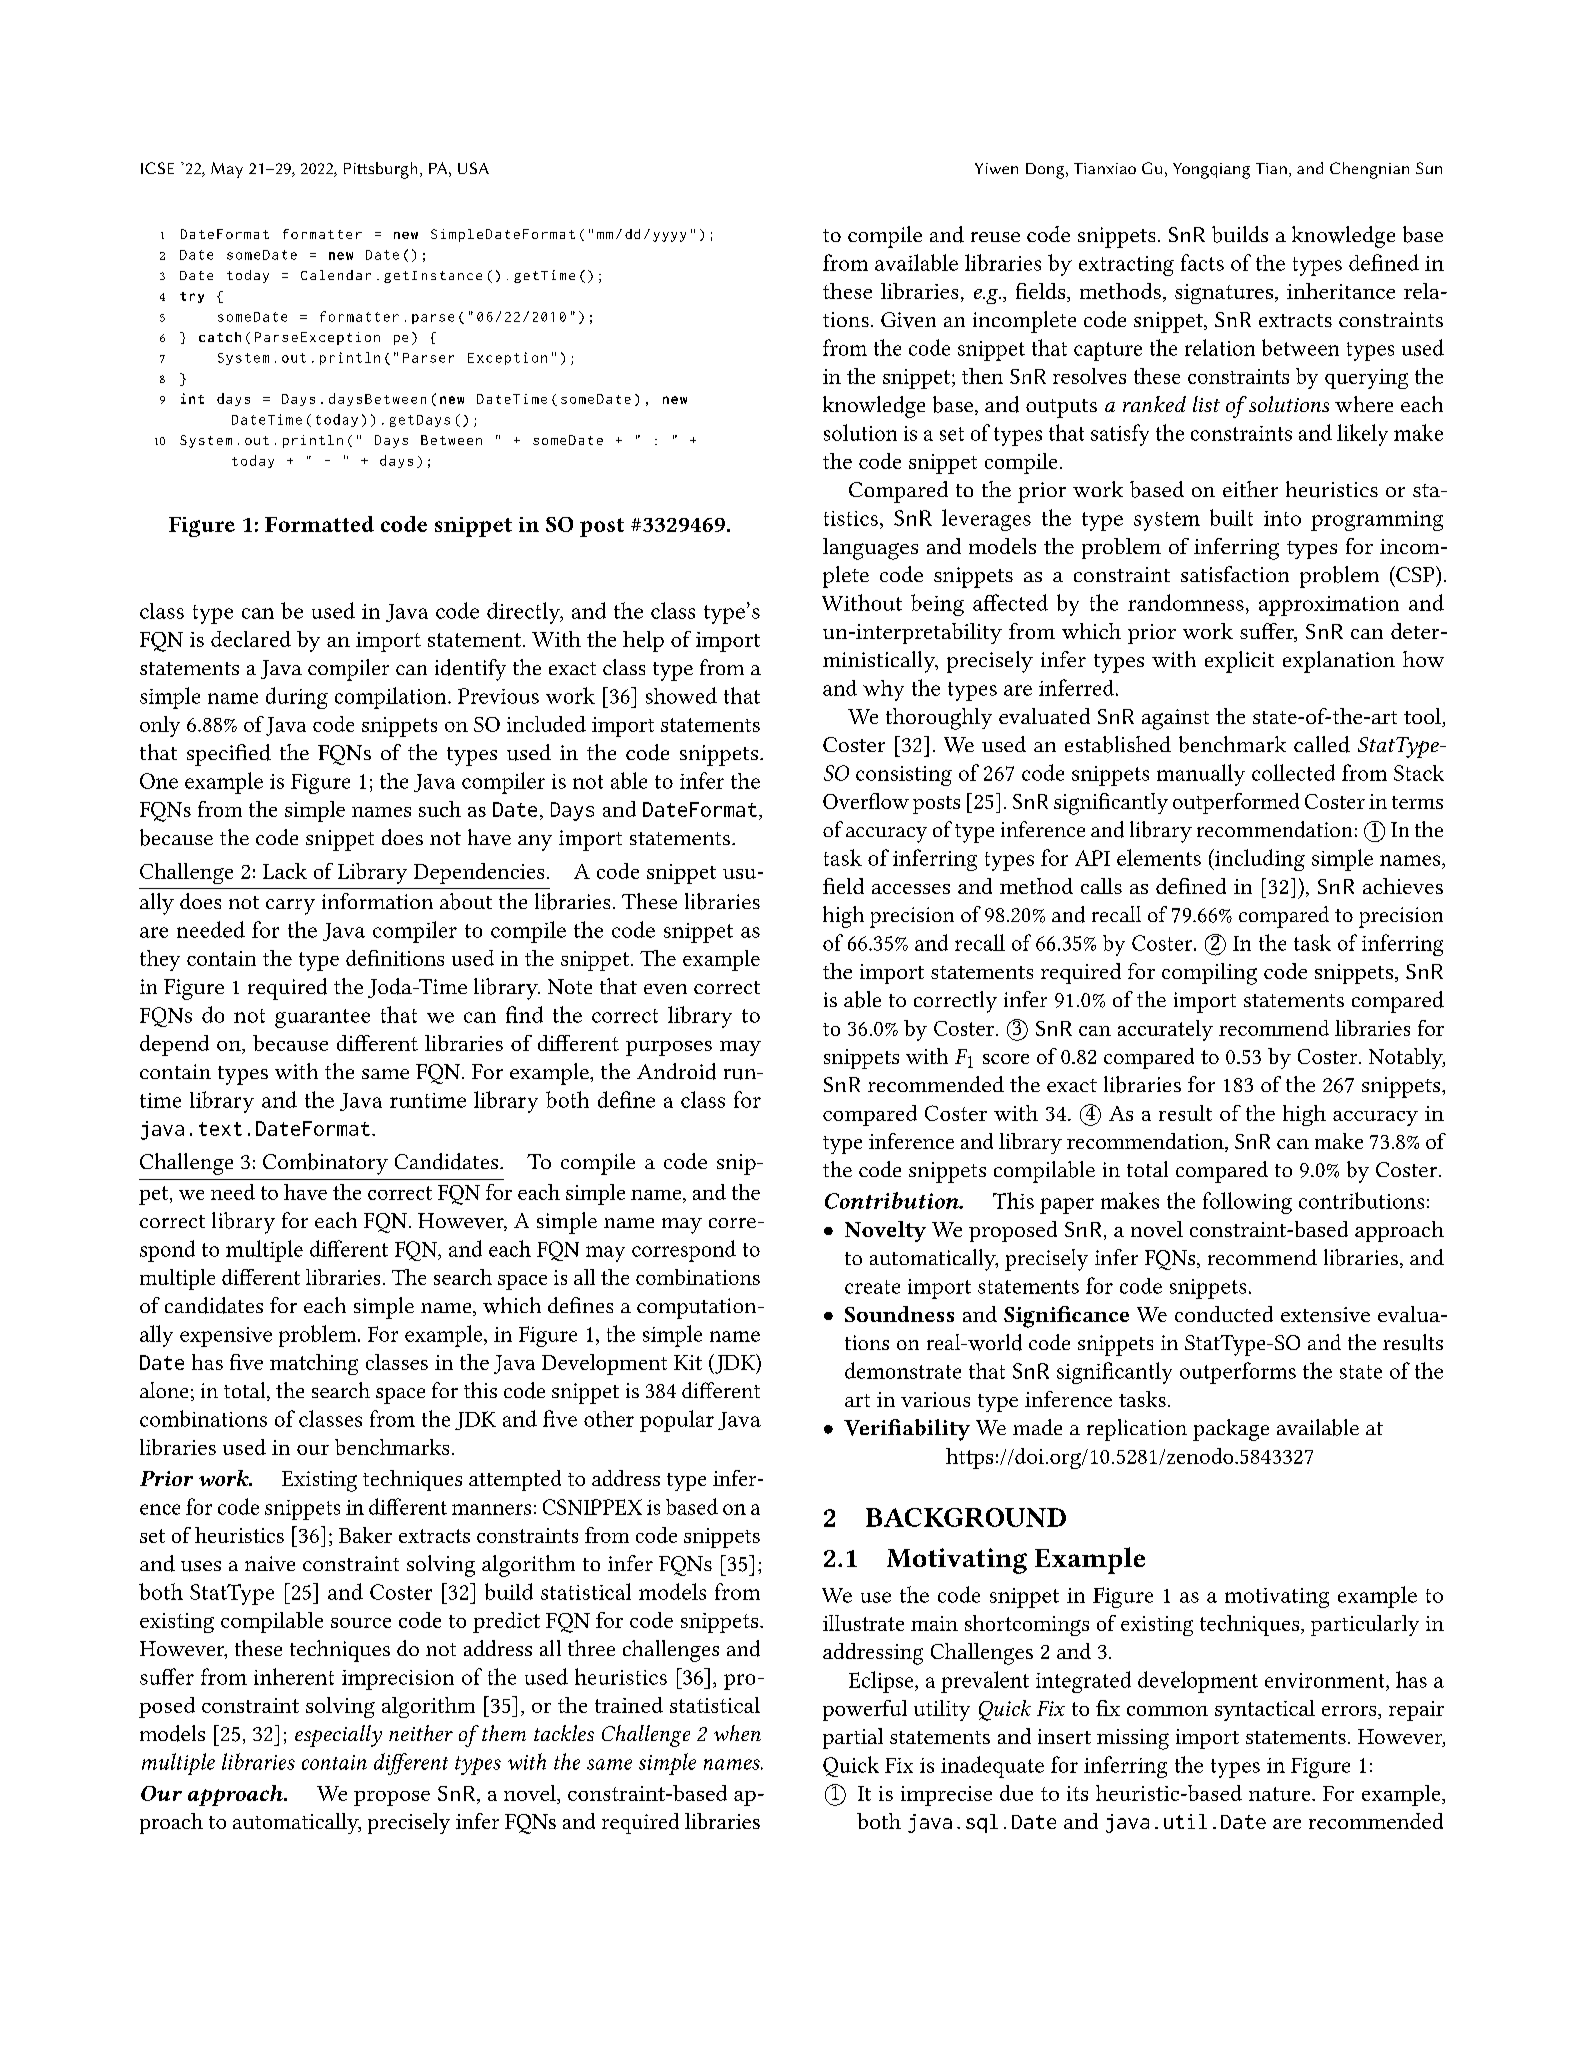 This screenshot has width=1583, height=2048. I want to click on facts, so click(1202, 262).
